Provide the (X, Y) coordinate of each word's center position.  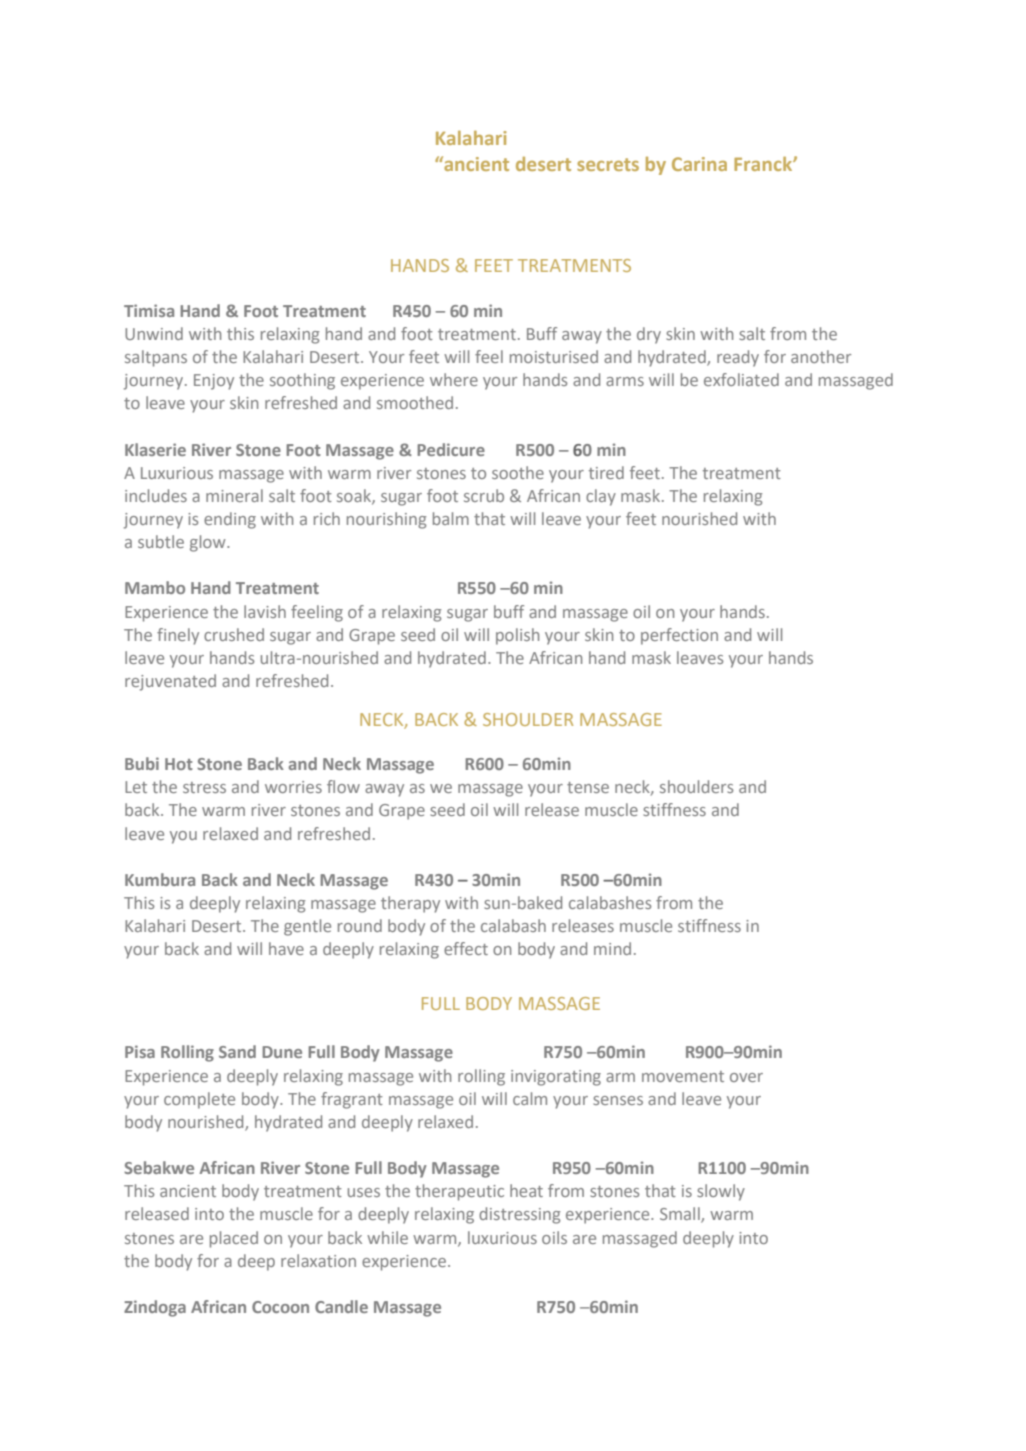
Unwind (154, 333)
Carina (699, 164)
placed (234, 1239)
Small (681, 1215)
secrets (608, 164)
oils (554, 1237)
